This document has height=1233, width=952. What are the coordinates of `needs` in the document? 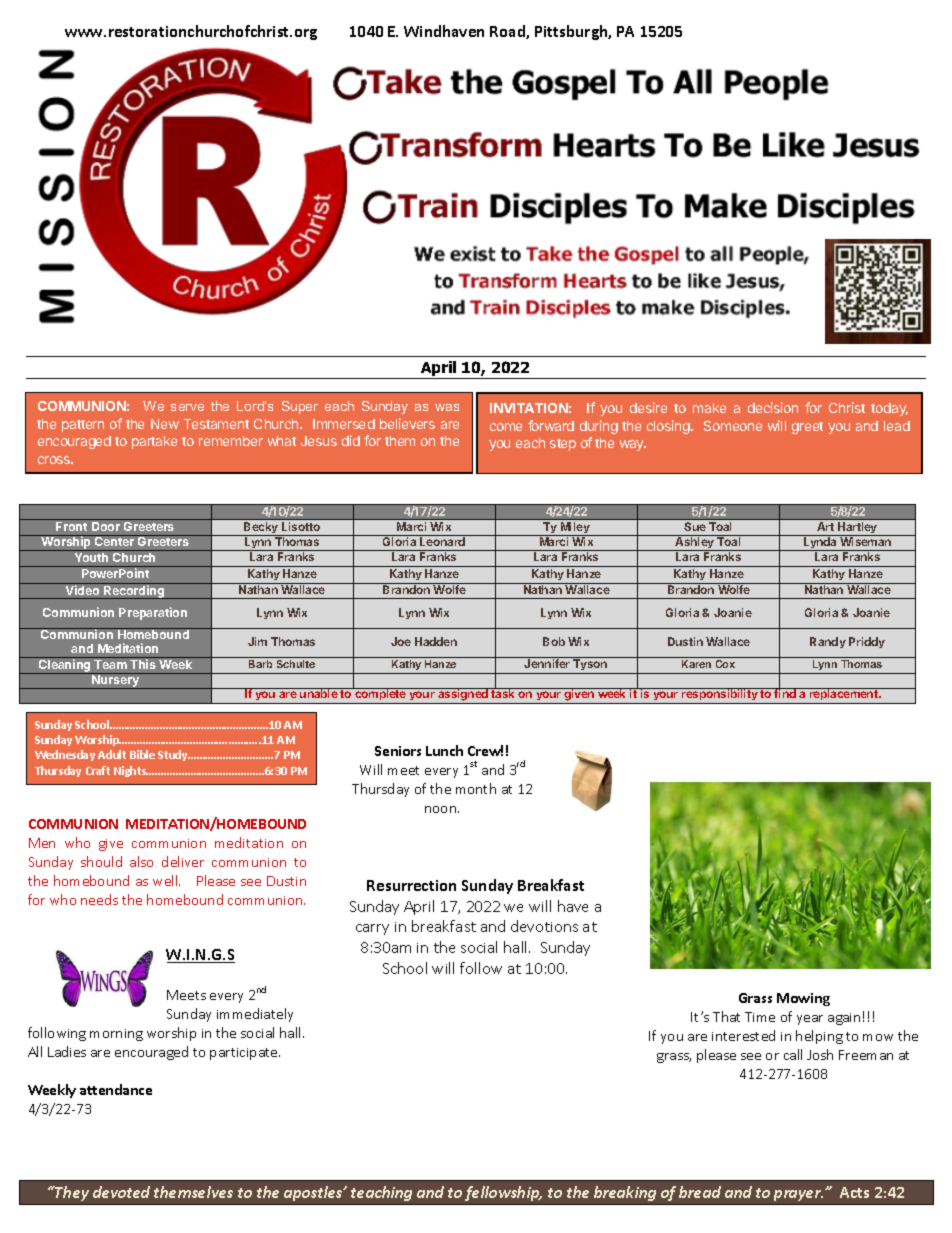 It's located at (99, 899).
